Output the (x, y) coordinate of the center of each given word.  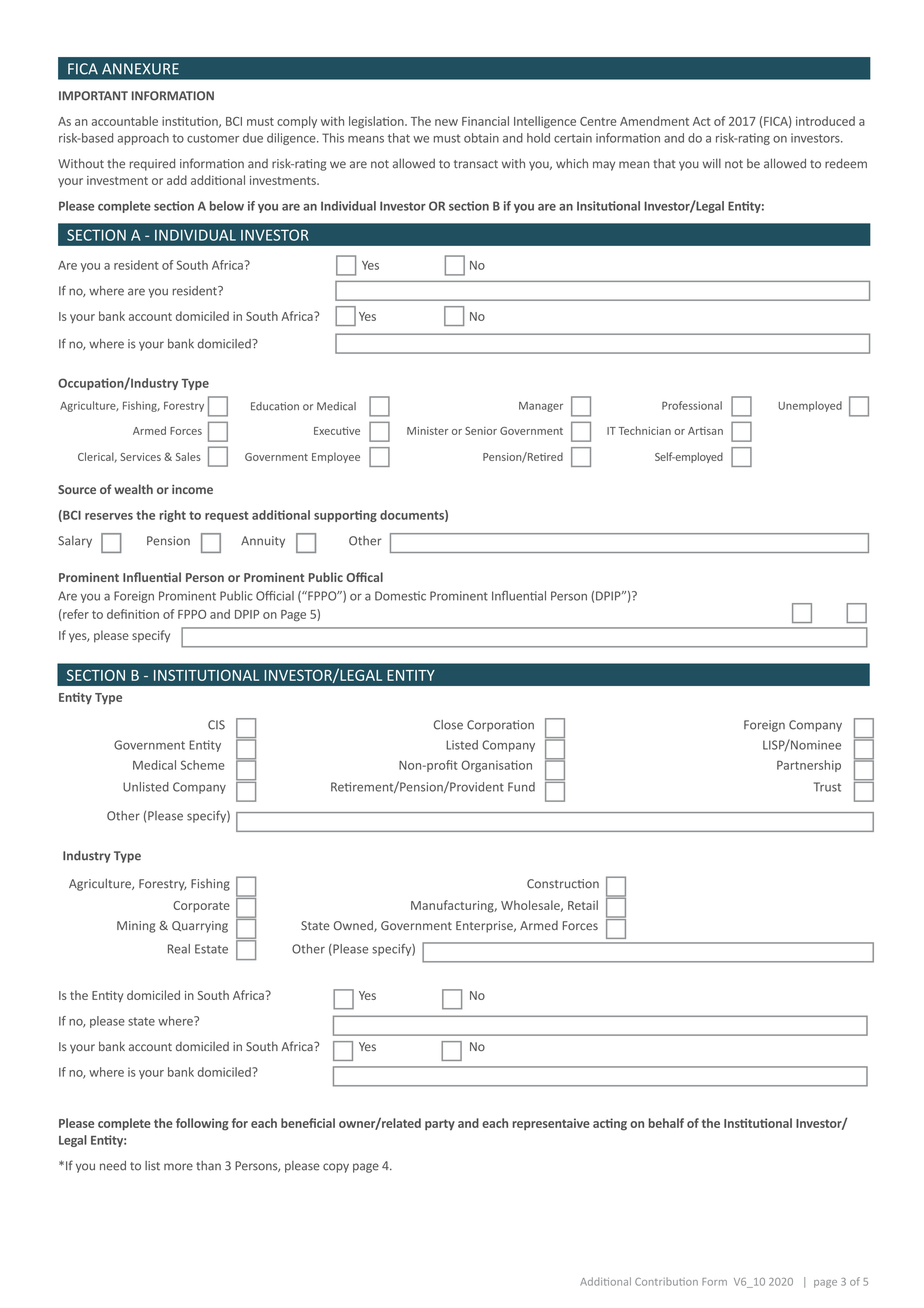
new (446, 122)
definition (133, 614)
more (178, 1167)
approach (143, 139)
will (712, 163)
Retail (583, 905)
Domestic (400, 596)
